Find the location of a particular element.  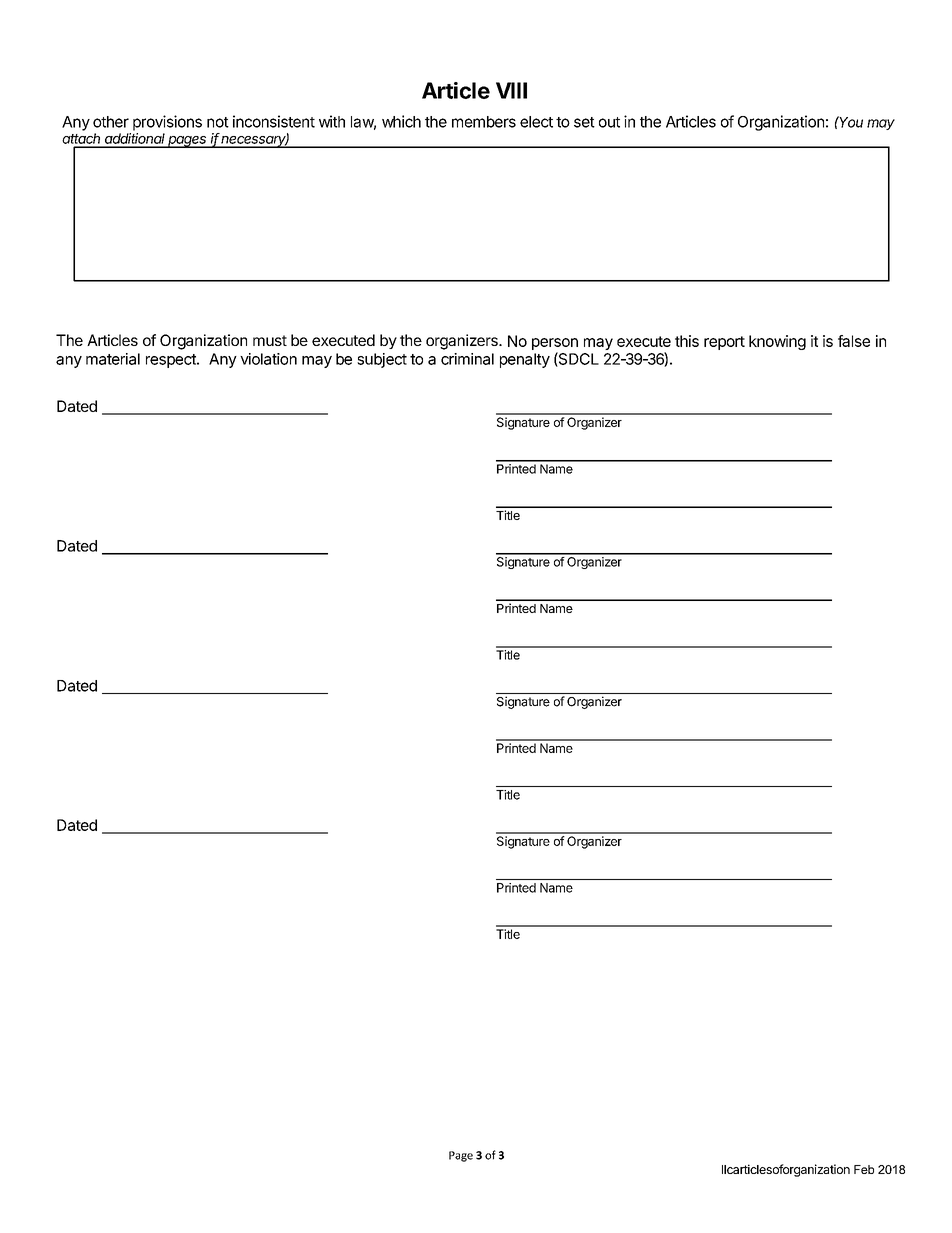

Feb is located at coordinates (864, 1169).
